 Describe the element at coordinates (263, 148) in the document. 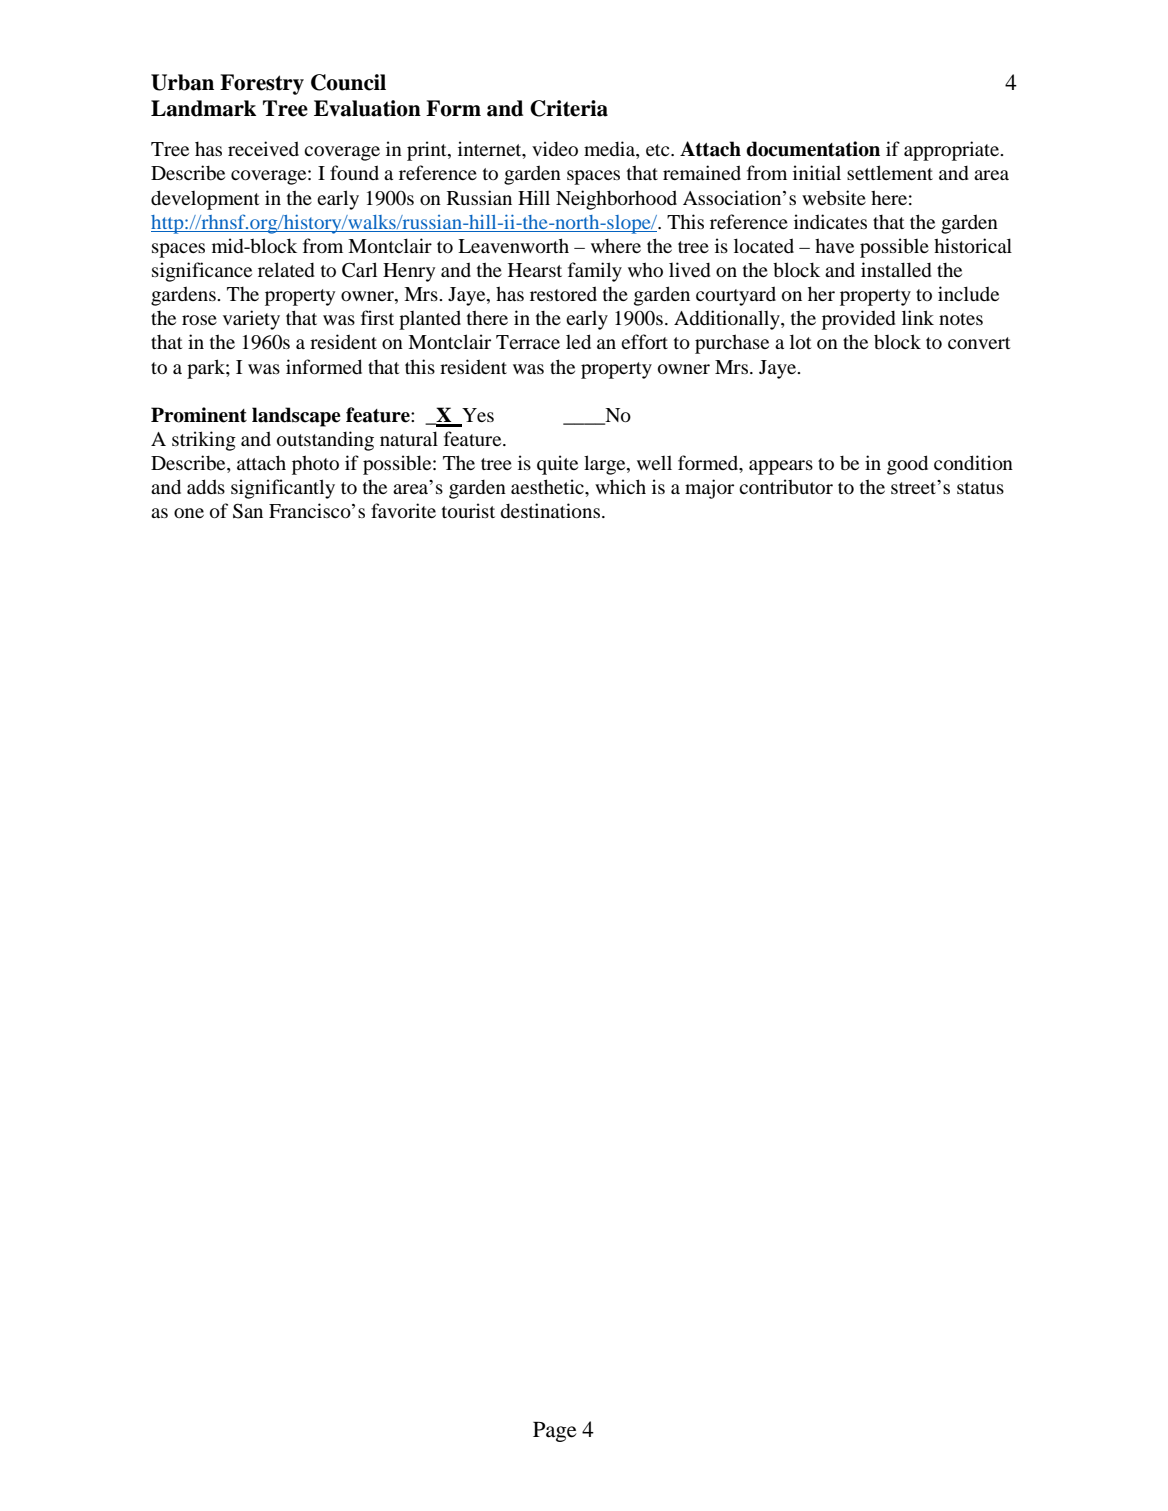

I see `received` at that location.
